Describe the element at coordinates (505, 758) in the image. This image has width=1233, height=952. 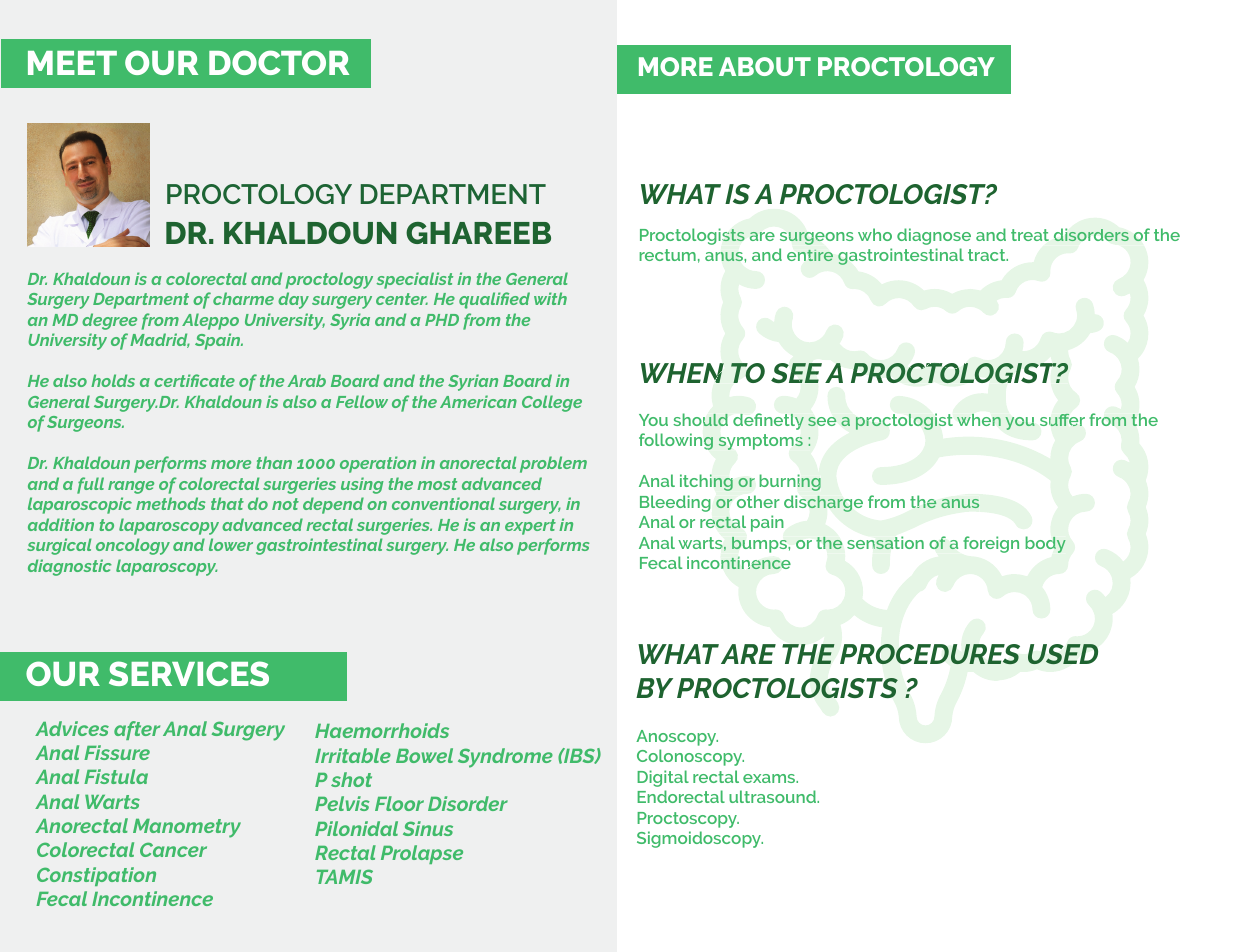
I see `Syndrome` at that location.
